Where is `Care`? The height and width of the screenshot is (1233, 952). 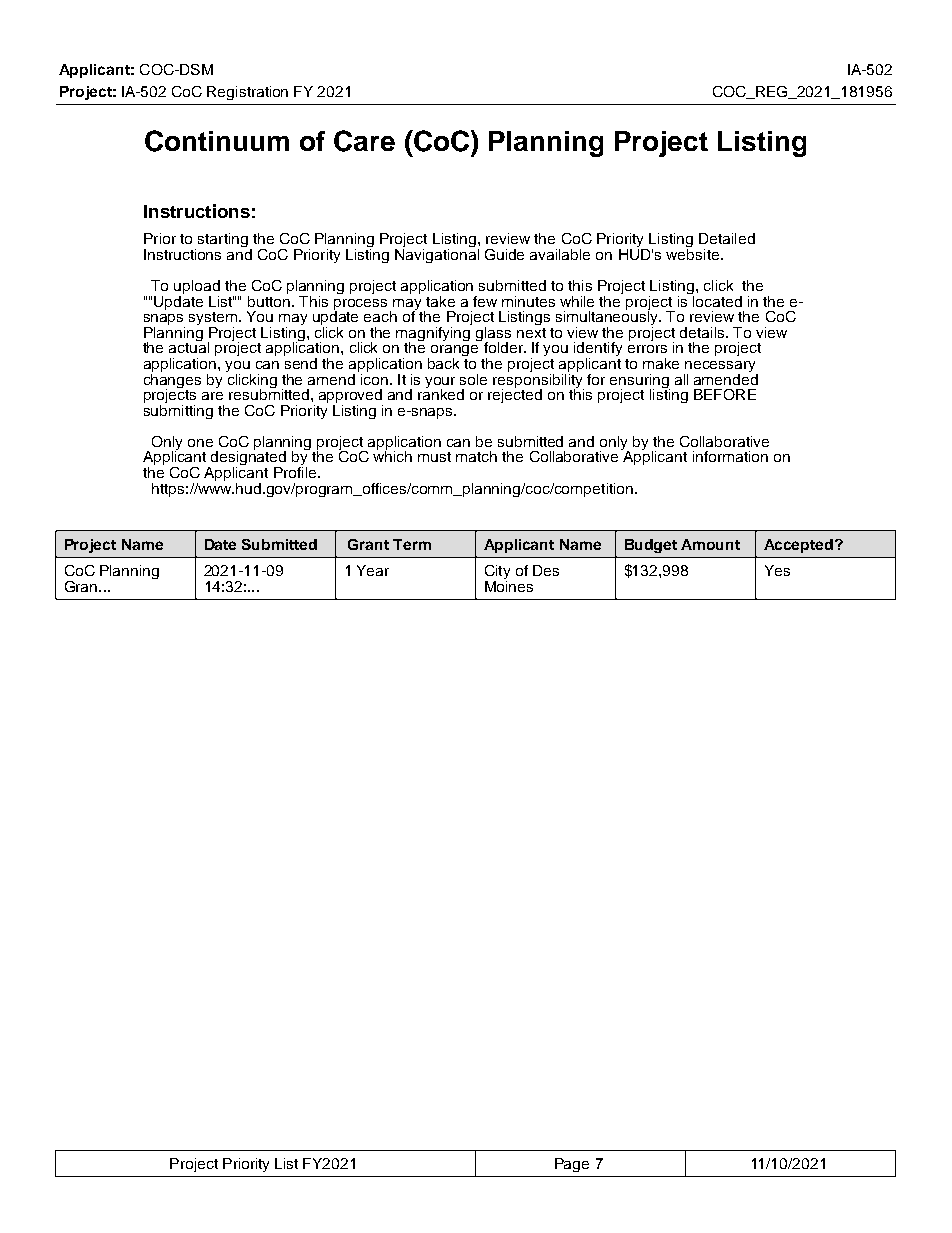 Care is located at coordinates (364, 141).
